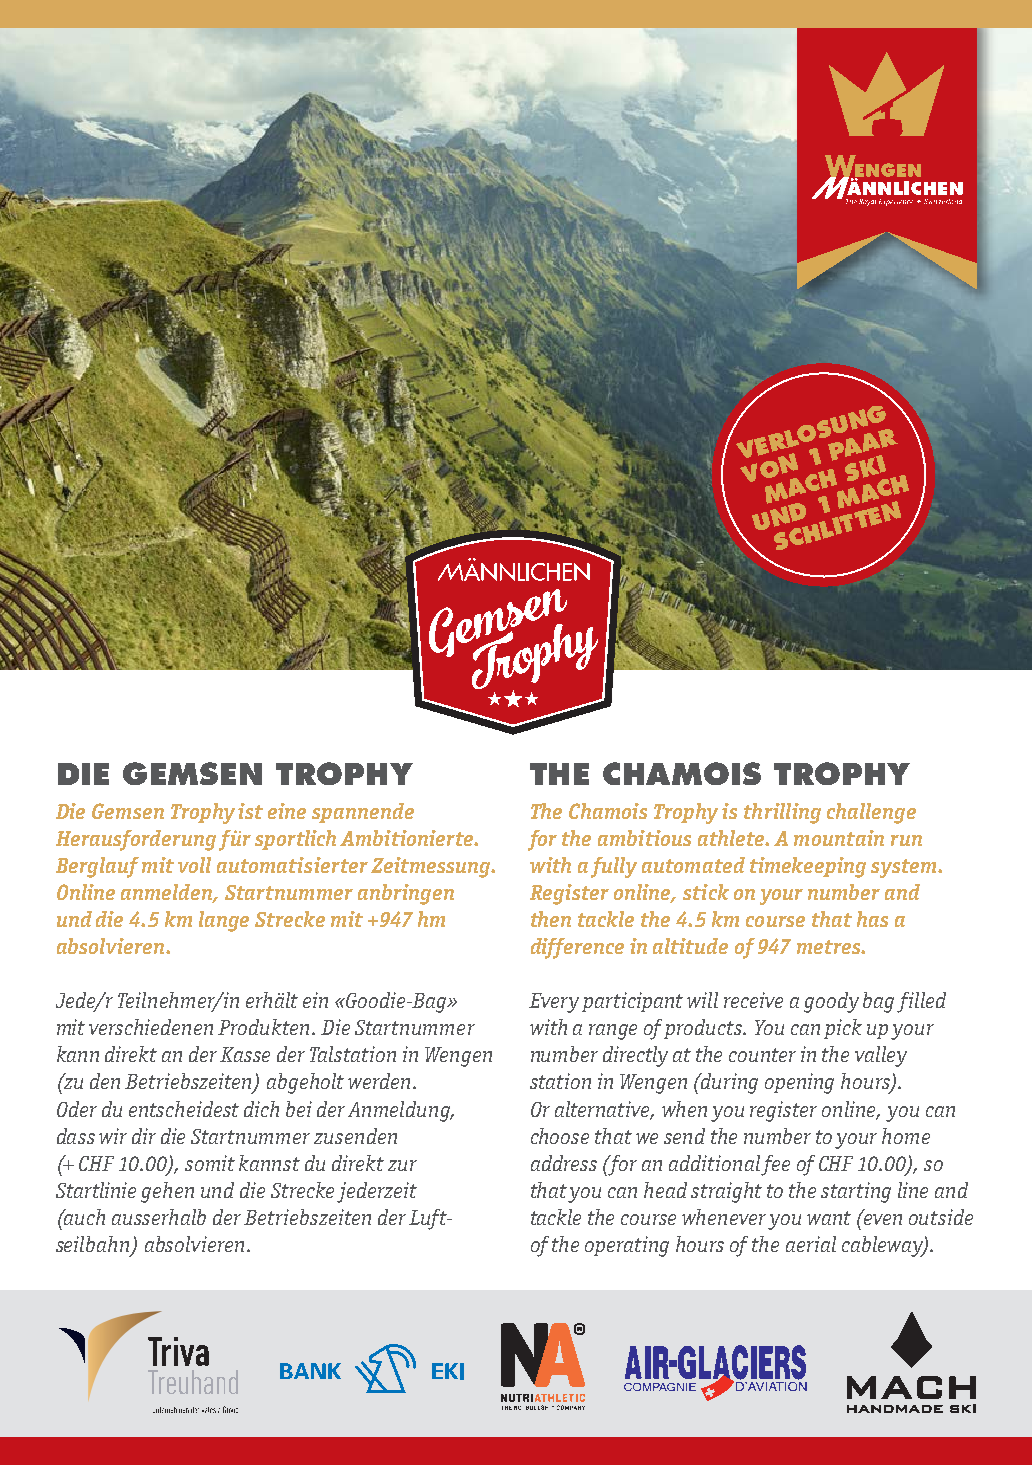  Describe the element at coordinates (604, 1110) in the screenshot. I see `alternative` at that location.
